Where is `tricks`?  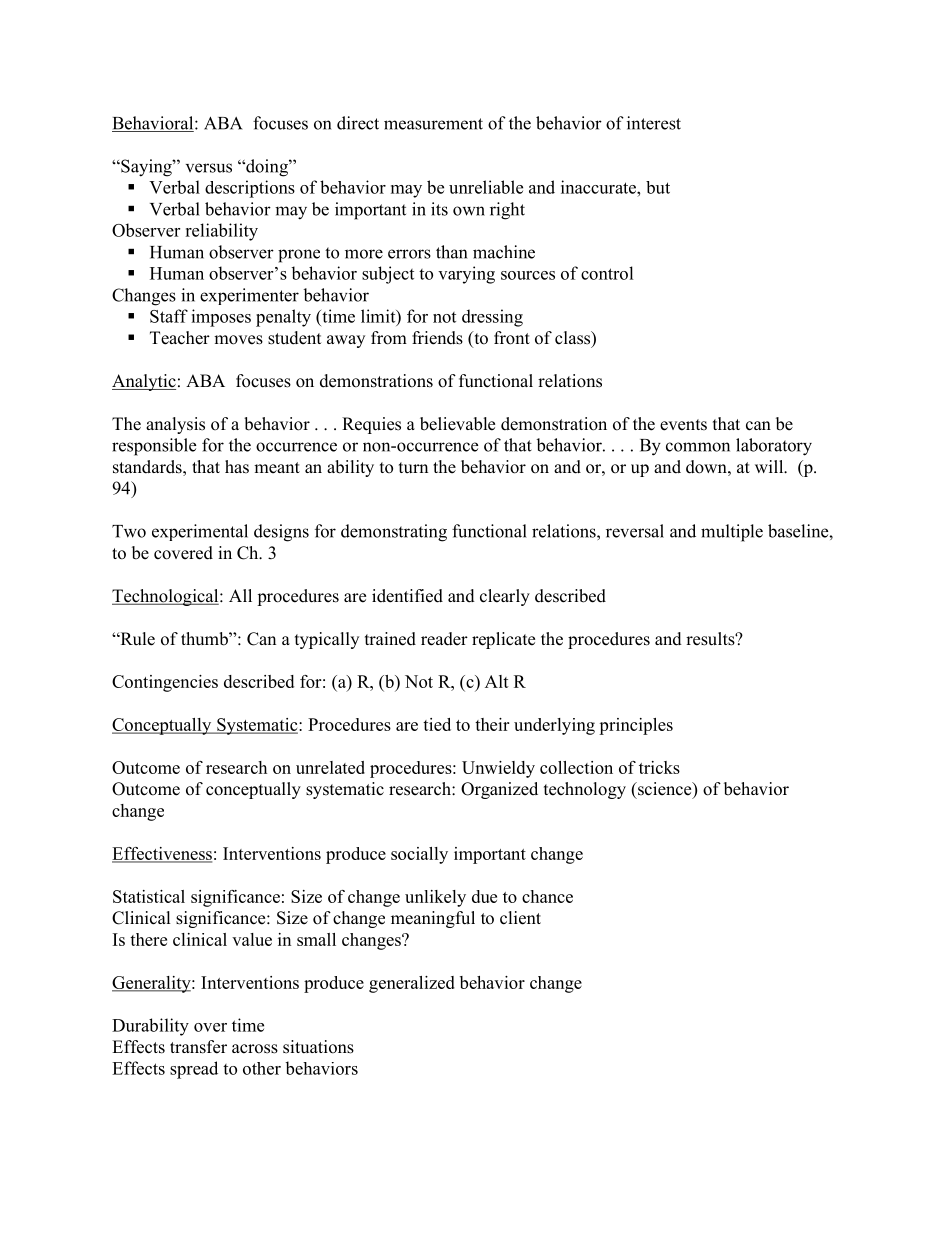 tricks is located at coordinates (659, 767).
